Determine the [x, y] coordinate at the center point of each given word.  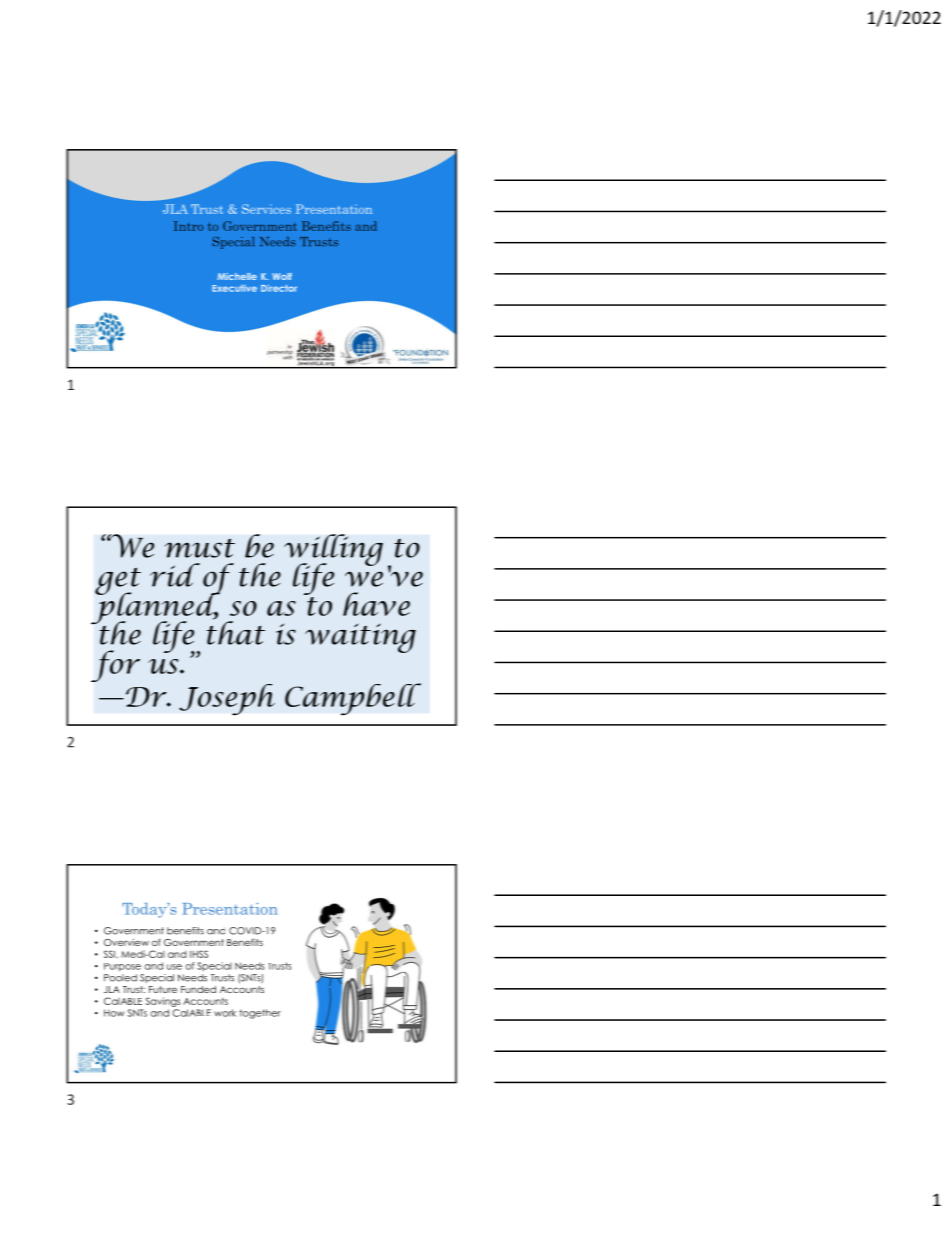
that [236, 632]
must [200, 548]
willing [333, 551]
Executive [234, 288]
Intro [188, 226]
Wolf [282, 276]
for [115, 666]
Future [163, 989]
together [260, 1014]
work [225, 1013]
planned [157, 608]
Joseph [227, 699]
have [376, 604]
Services [266, 209]
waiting [360, 638]
